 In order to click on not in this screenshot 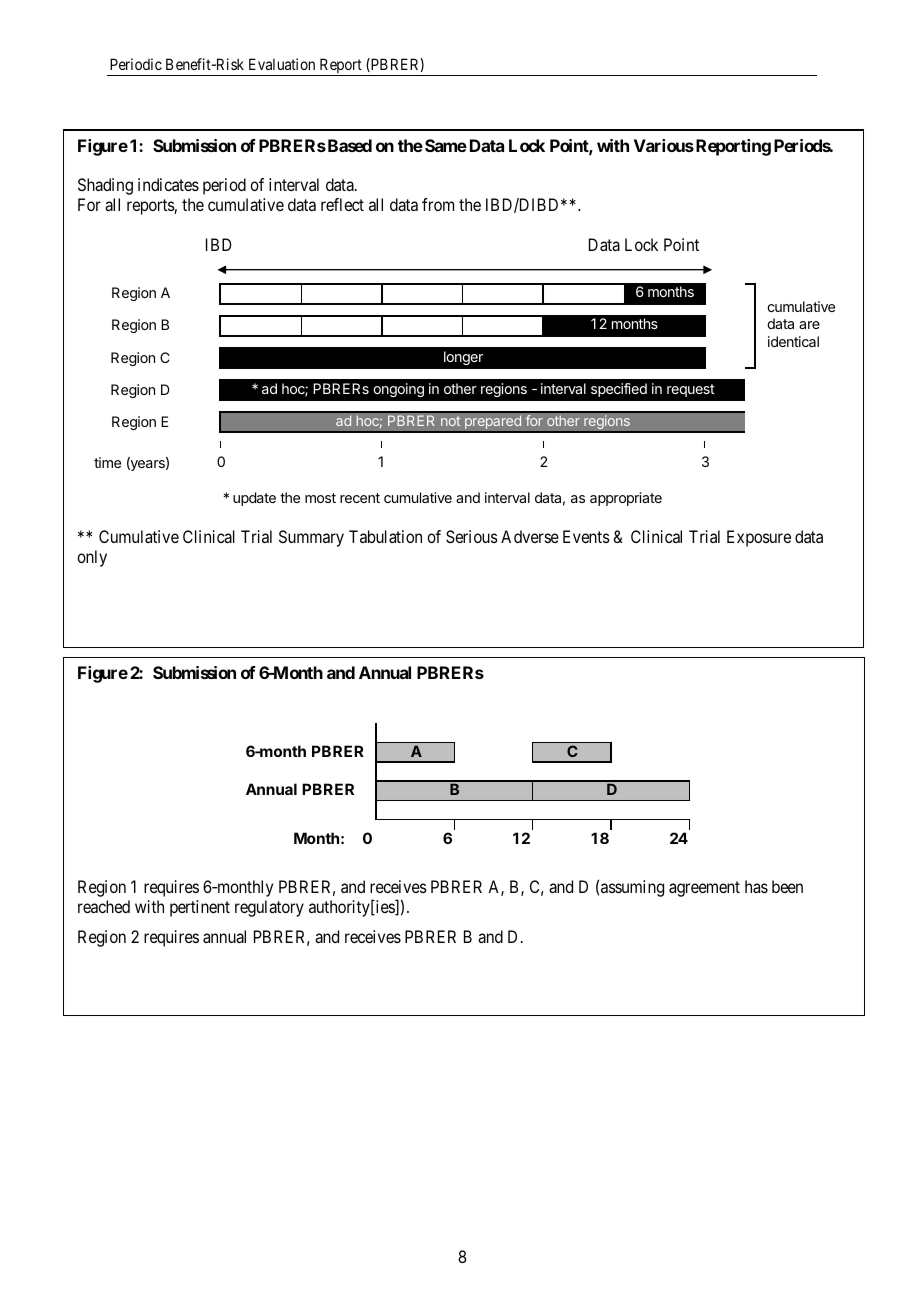, I will do `click(450, 421)`.
